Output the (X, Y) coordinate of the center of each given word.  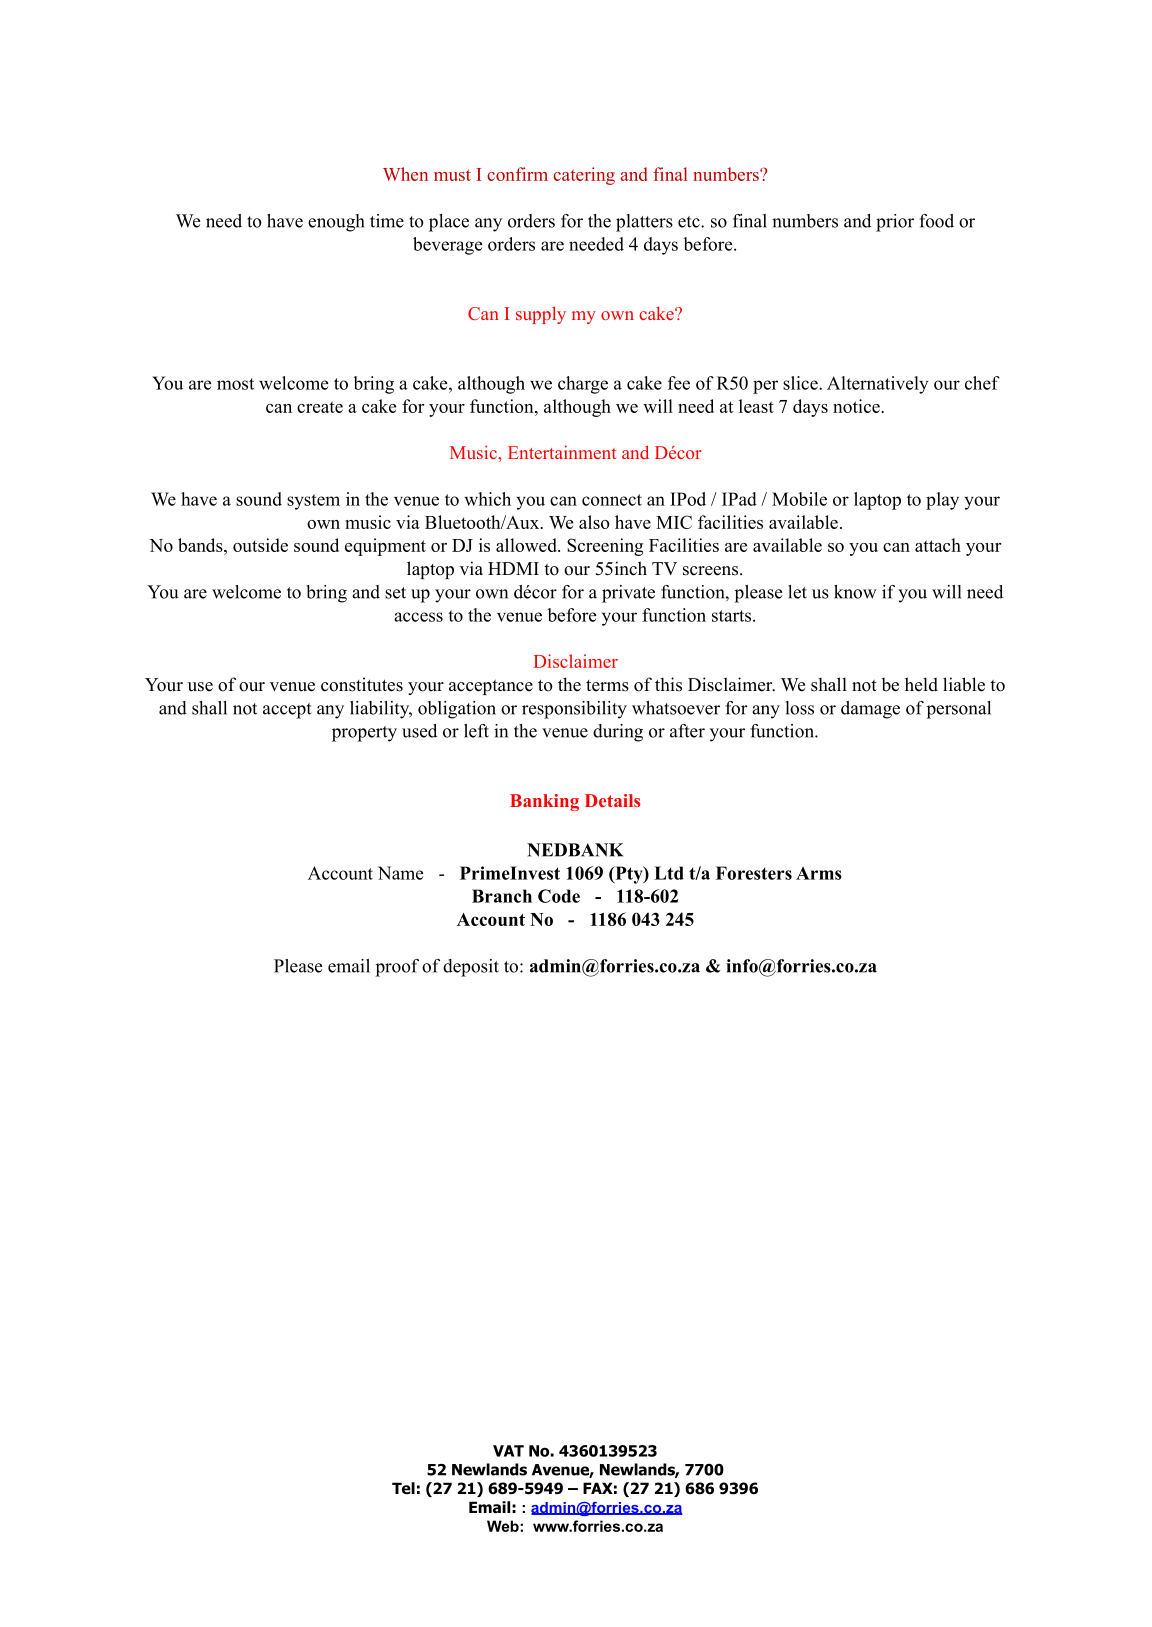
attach (938, 545)
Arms (819, 873)
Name (400, 873)
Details (613, 800)
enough (336, 223)
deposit (471, 968)
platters (644, 223)
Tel (403, 1488)
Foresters (754, 873)
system (313, 502)
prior (895, 223)
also (594, 522)
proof (397, 968)
